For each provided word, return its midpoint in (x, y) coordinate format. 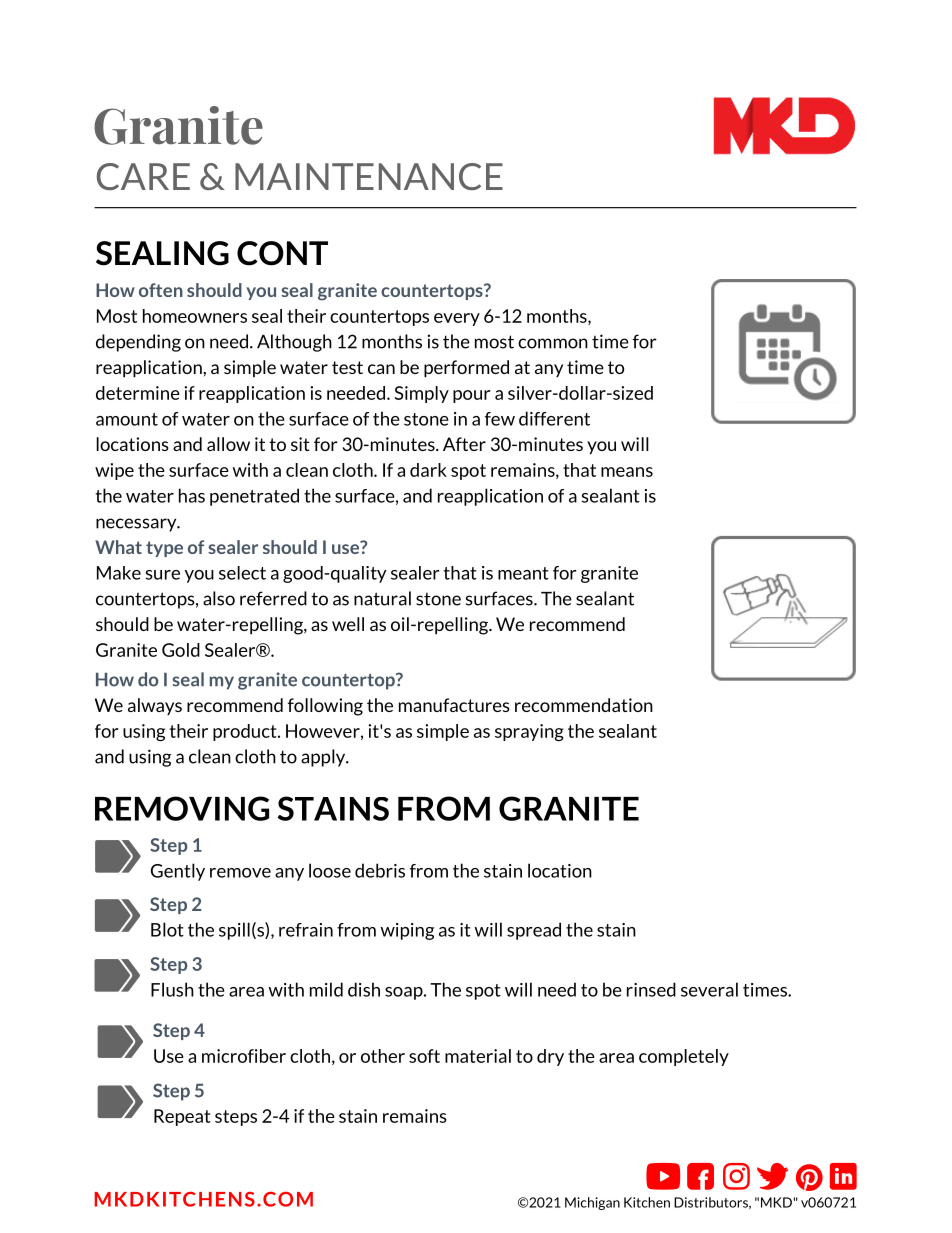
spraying (529, 732)
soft (424, 1056)
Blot (167, 929)
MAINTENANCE (369, 176)
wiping (407, 931)
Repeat (182, 1117)
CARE (143, 176)
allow (228, 444)
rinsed (651, 989)
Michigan (592, 1203)
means (627, 472)
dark (428, 470)
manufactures (454, 705)
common (553, 343)
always (155, 706)
